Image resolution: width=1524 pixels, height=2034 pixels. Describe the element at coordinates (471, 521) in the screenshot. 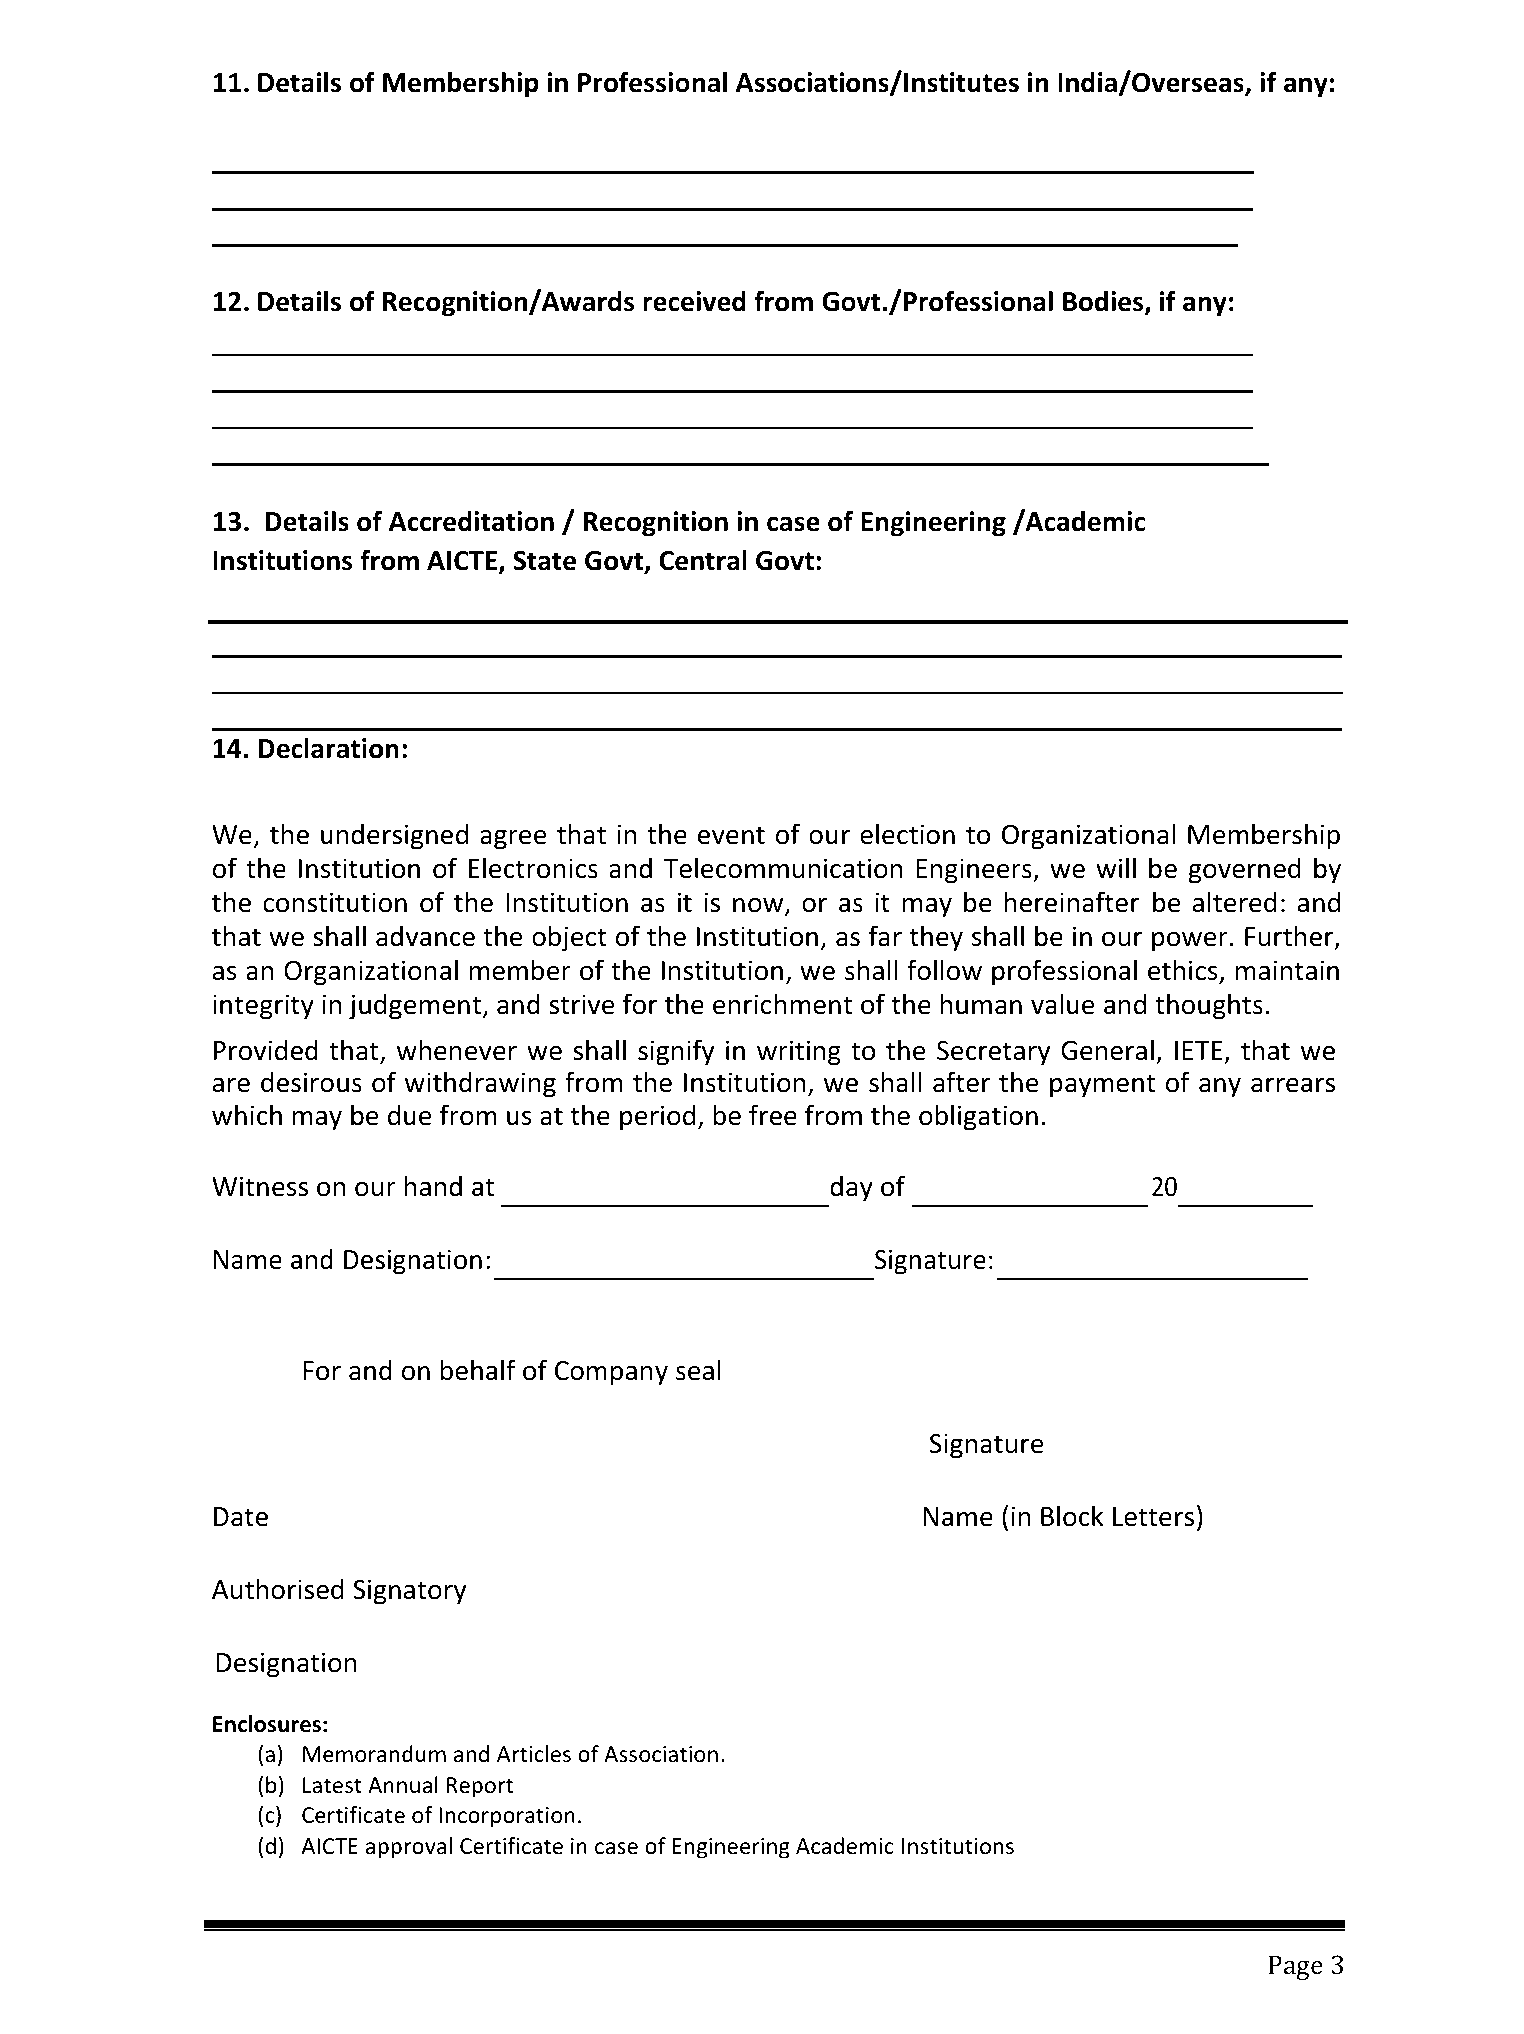

I see `Accreditation` at that location.
